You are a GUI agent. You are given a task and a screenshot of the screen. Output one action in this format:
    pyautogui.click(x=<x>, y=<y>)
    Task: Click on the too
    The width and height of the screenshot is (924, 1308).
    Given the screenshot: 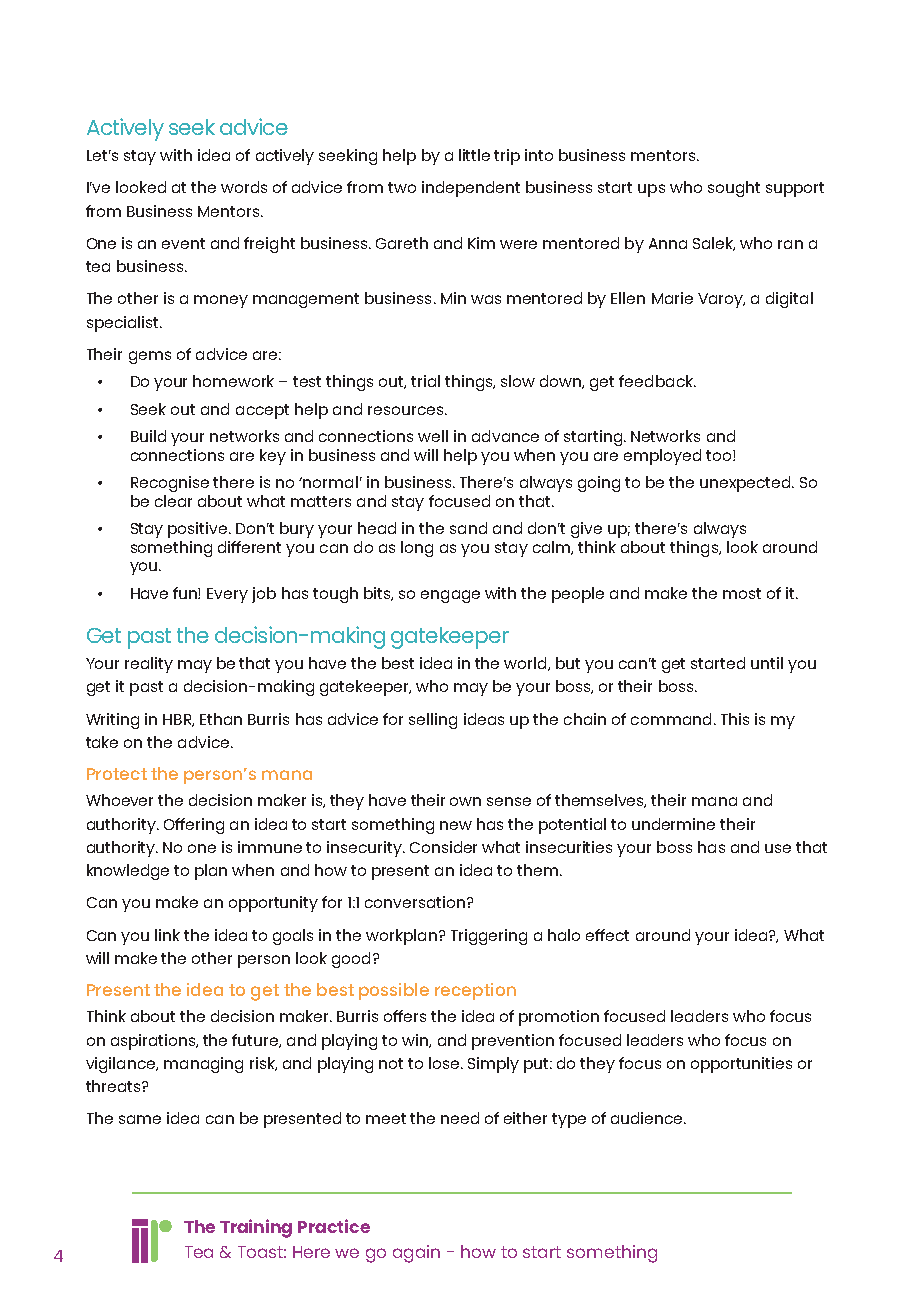 What is the action you would take?
    pyautogui.click(x=720, y=455)
